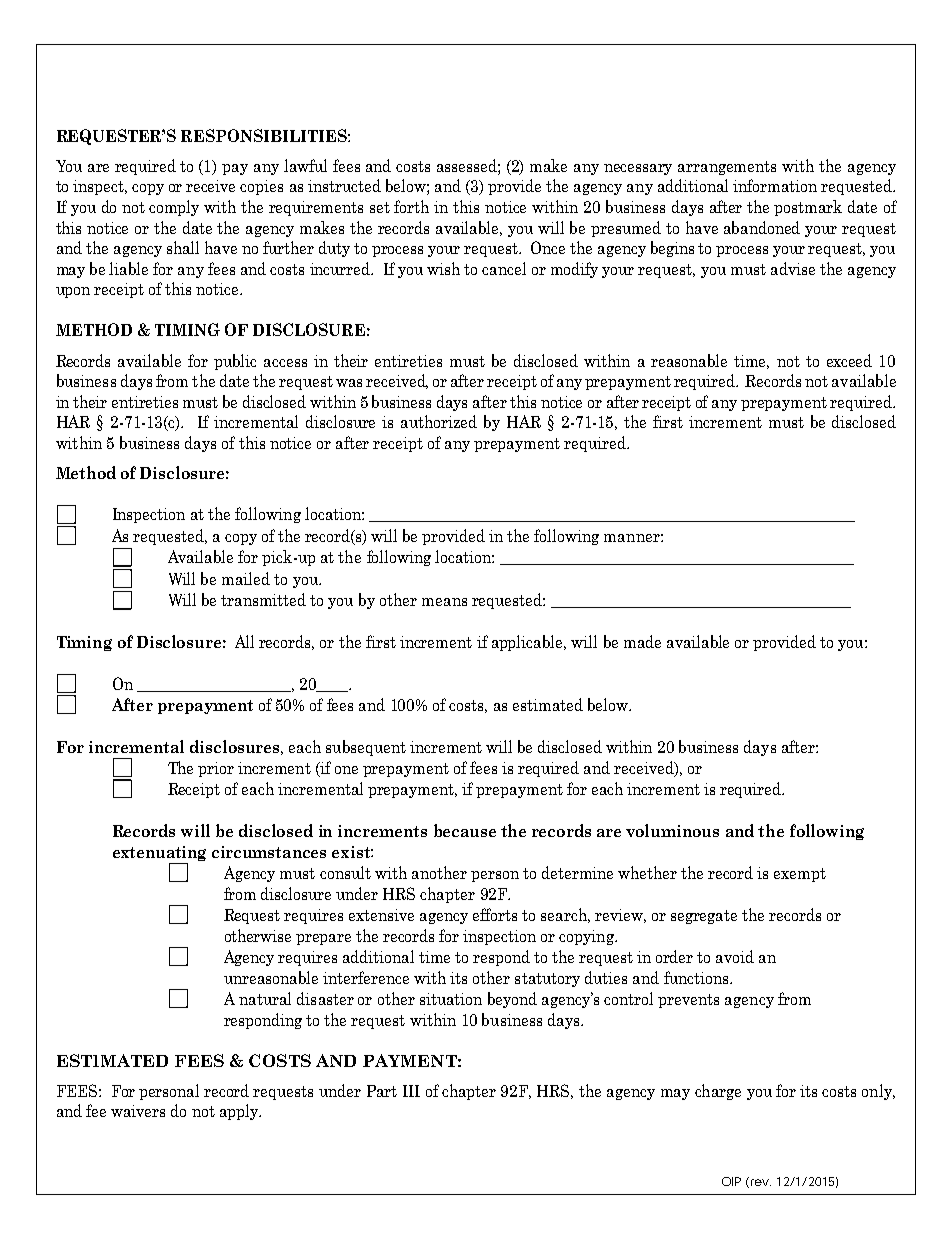 This page has height=1233, width=952. What do you see at coordinates (174, 208) in the page?
I see `comply` at bounding box center [174, 208].
